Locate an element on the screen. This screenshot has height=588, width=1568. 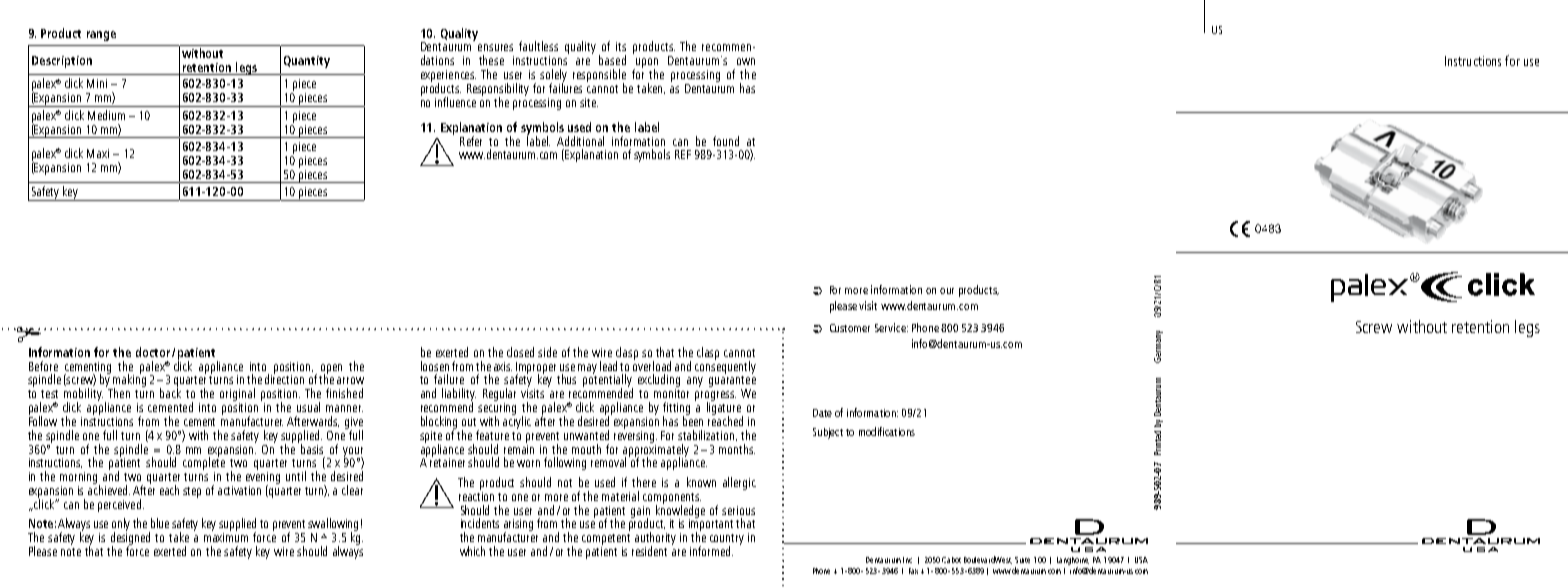
closed is located at coordinates (520, 352).
